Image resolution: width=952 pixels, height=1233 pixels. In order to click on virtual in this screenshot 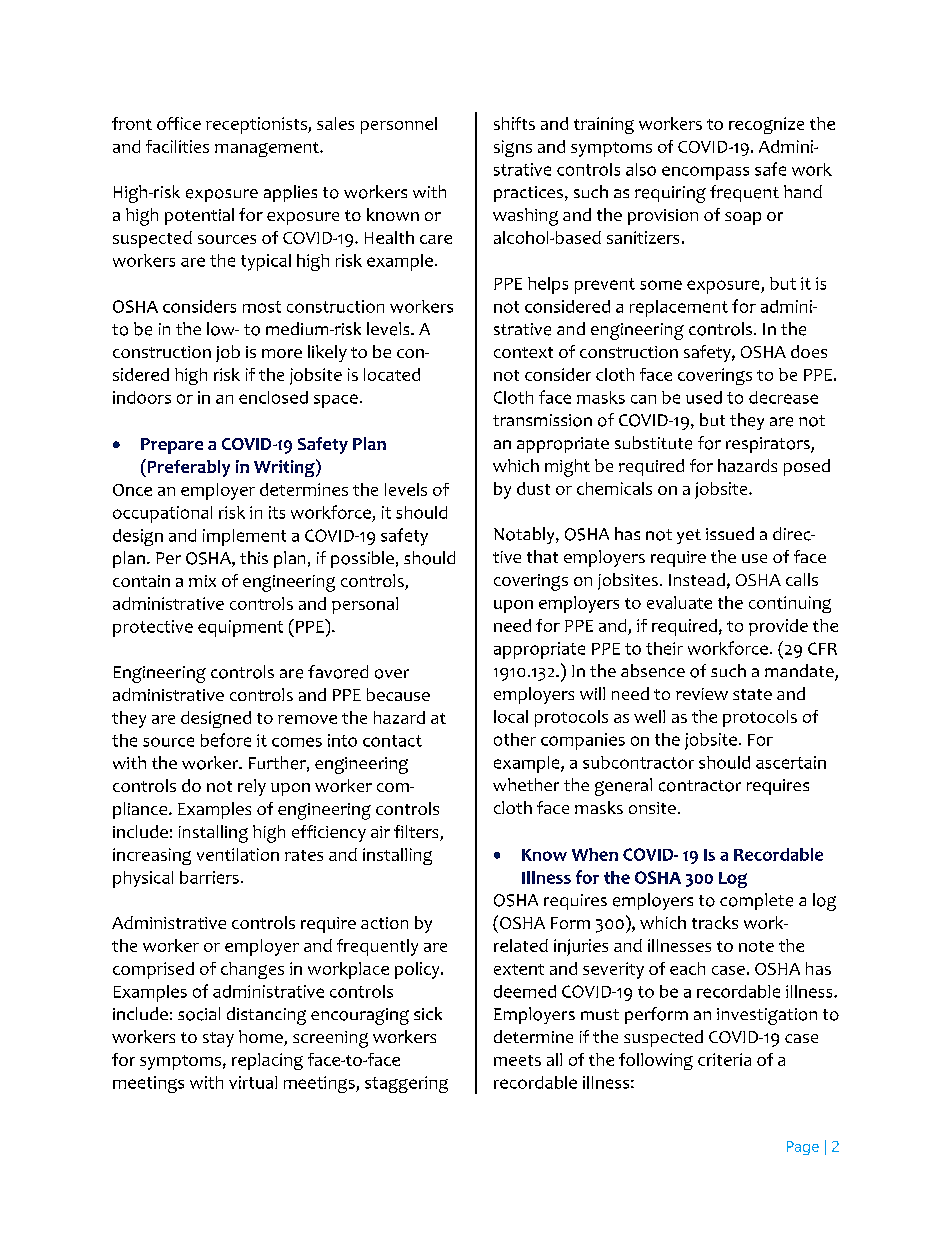, I will do `click(253, 1082)`.
